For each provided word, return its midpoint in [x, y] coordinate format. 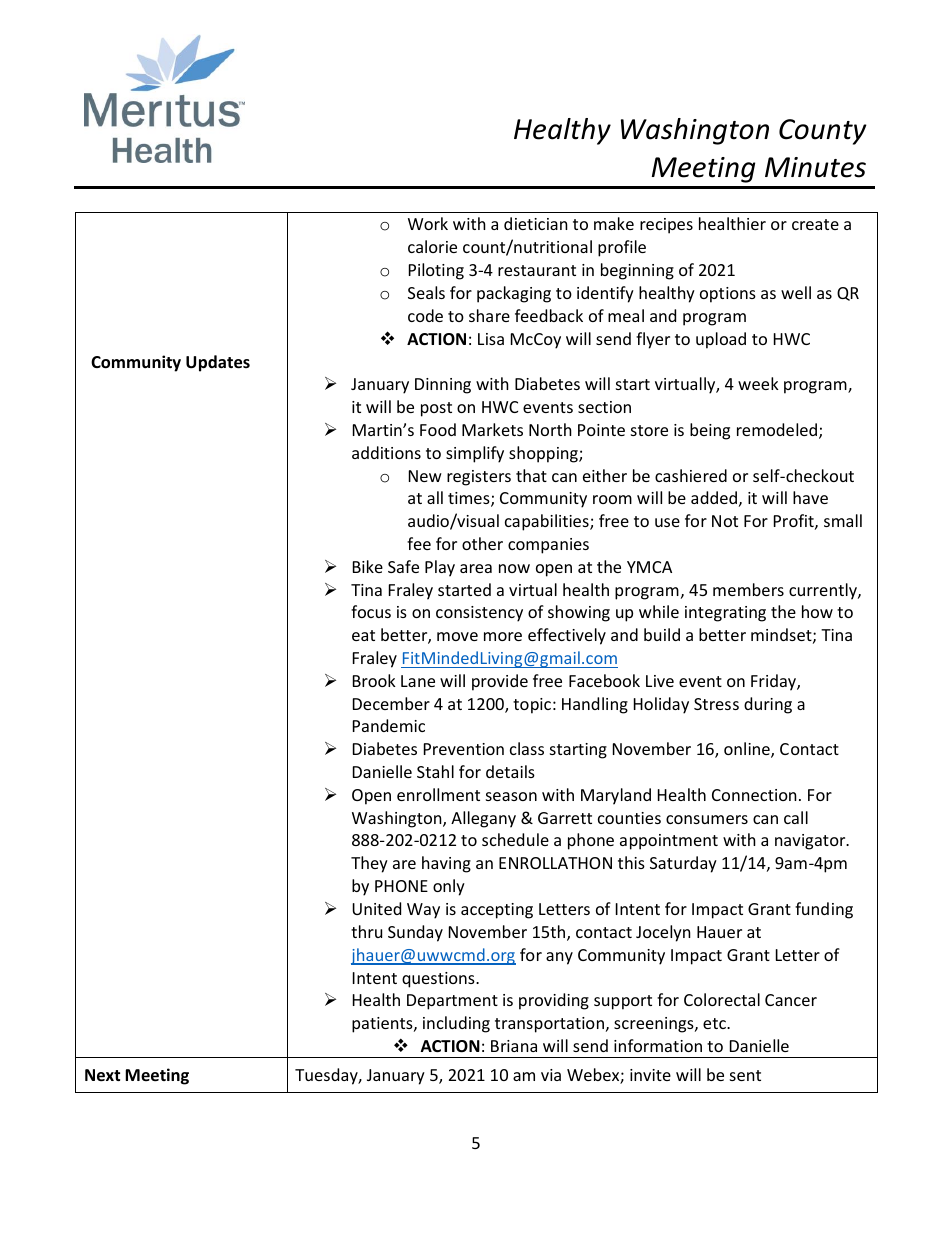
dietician [536, 223]
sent [745, 1075]
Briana [514, 1046]
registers [479, 478]
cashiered [691, 475]
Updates [218, 363]
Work [428, 223]
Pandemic [389, 725]
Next [102, 1075]
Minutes [815, 167]
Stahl [435, 771]
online [748, 750]
